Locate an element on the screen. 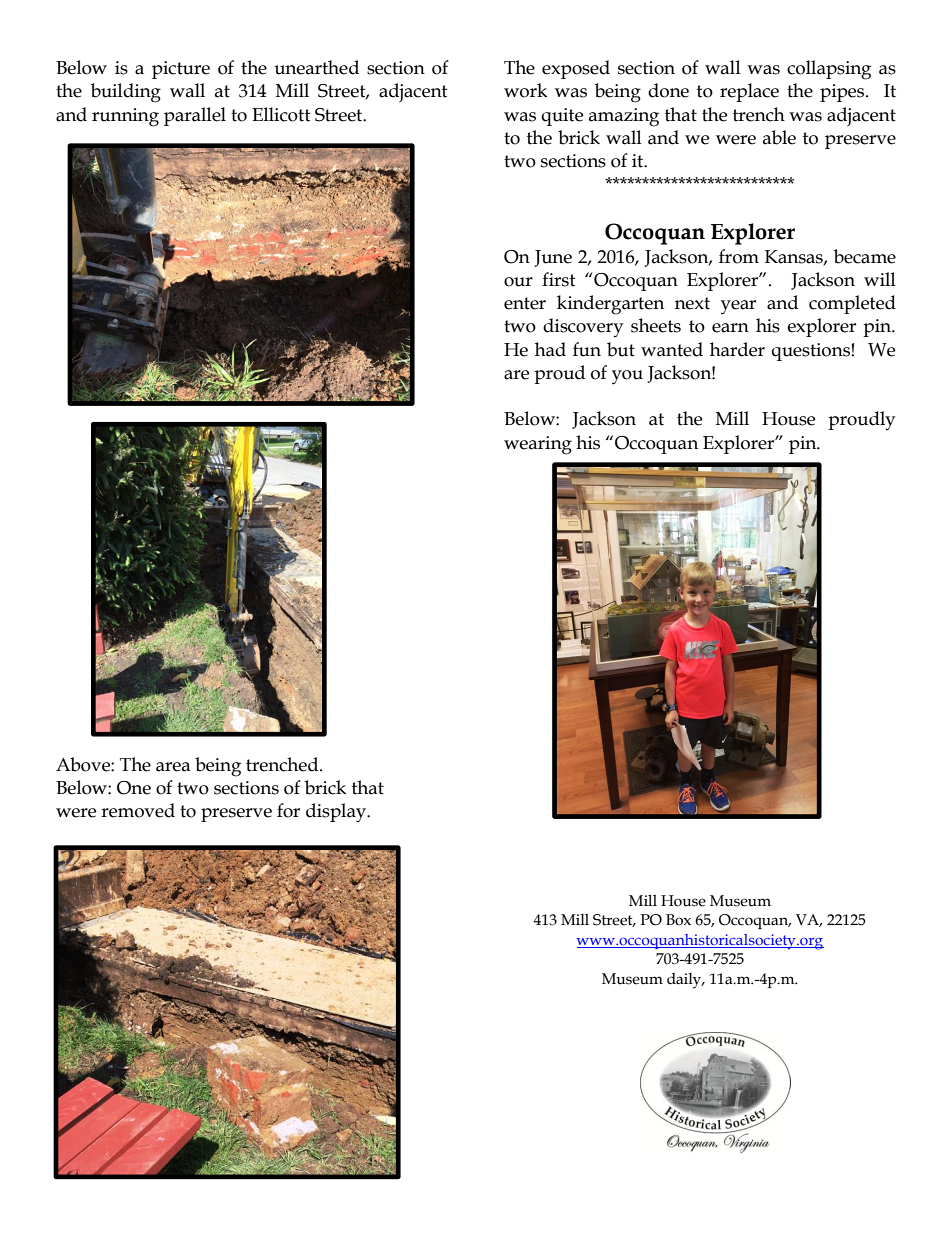 The width and height of the screenshot is (952, 1233). you is located at coordinates (627, 377).
